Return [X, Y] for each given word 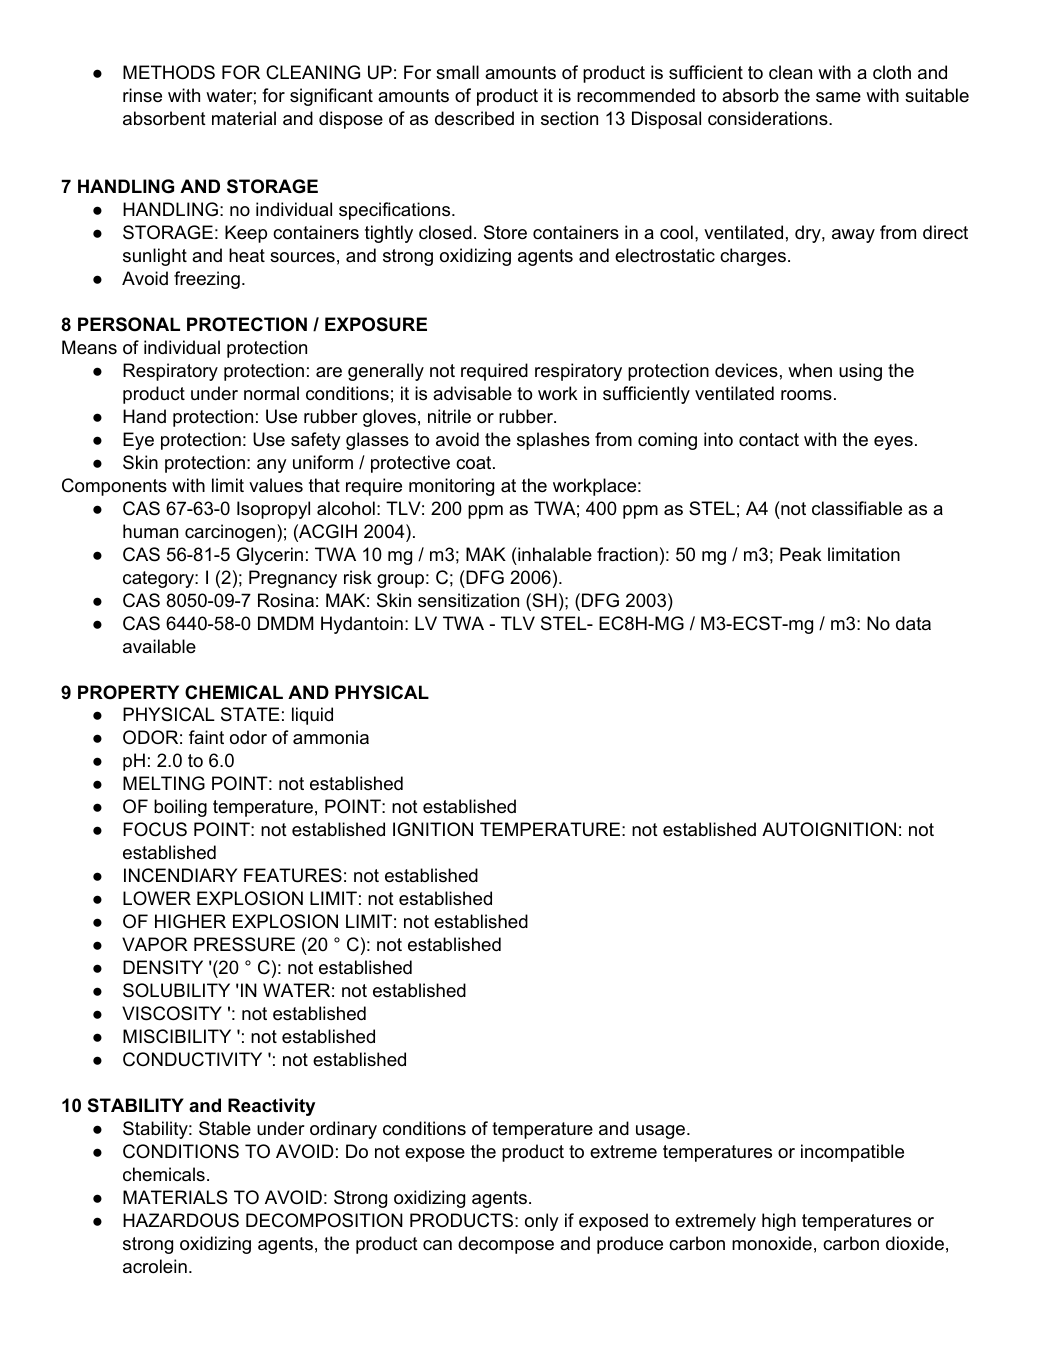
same [838, 97]
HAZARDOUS [181, 1220]
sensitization [468, 600]
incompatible [852, 1153]
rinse [142, 95]
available [159, 646]
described [474, 118]
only [542, 1222]
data [913, 623]
